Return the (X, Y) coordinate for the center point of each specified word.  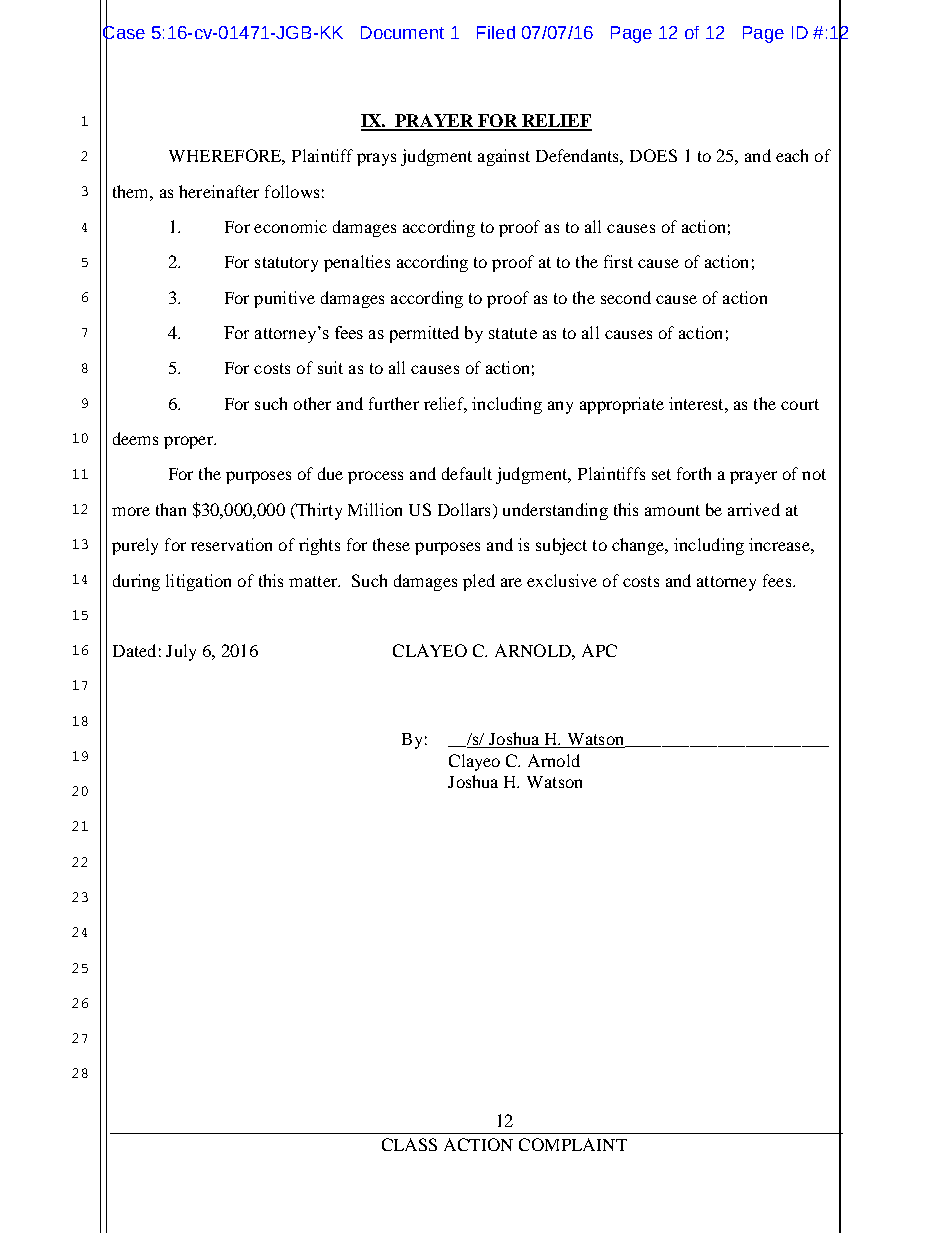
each (792, 155)
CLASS (409, 1144)
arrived (754, 509)
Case (124, 32)
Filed (496, 32)
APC (599, 650)
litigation (198, 582)
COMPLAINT (573, 1144)
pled (479, 582)
